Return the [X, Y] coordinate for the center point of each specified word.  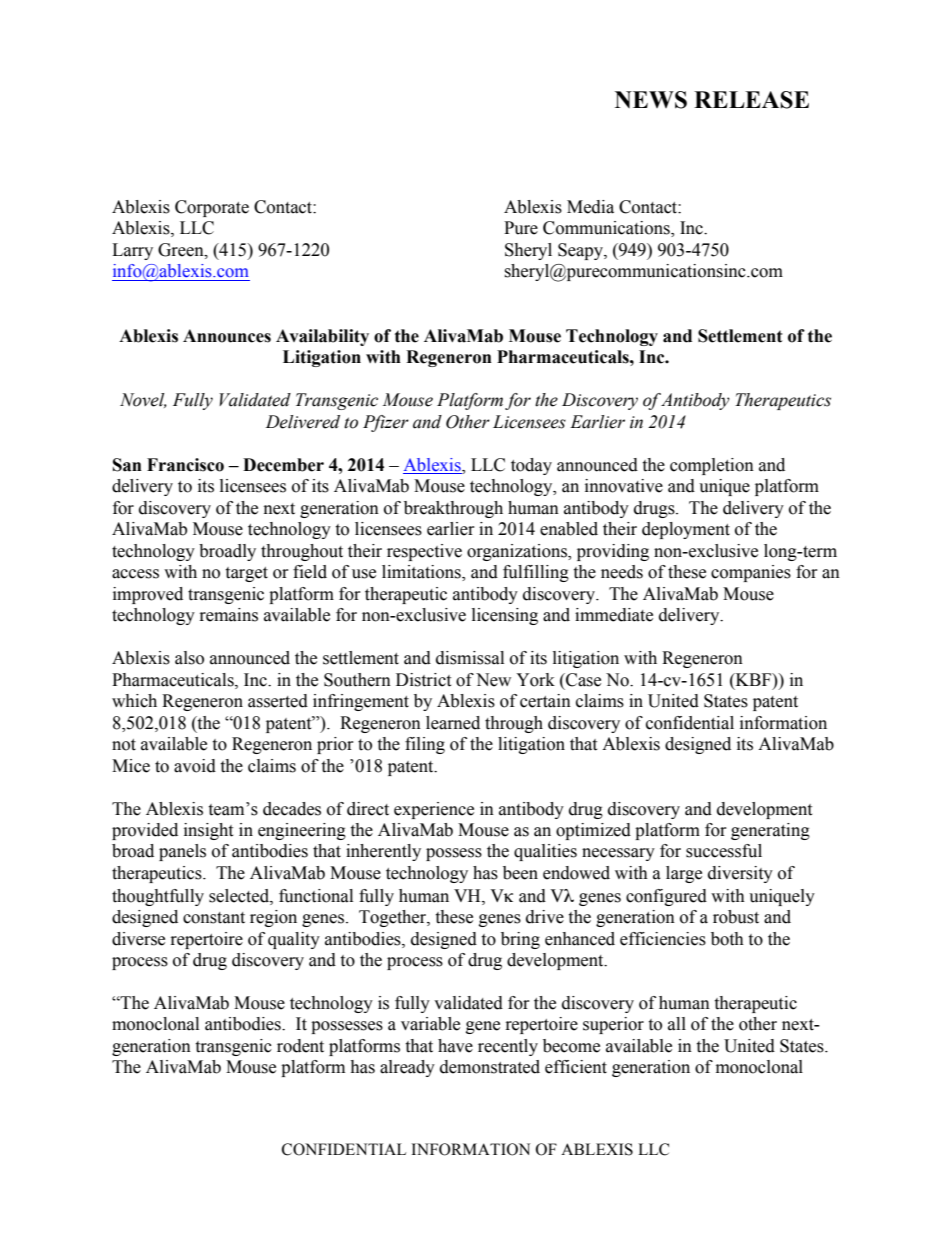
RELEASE [751, 100]
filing [425, 745]
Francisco [185, 465]
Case [582, 680]
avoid [195, 766]
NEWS [651, 100]
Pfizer [386, 423]
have [455, 1046]
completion [712, 466]
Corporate [212, 208]
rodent [300, 1046]
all [677, 1024]
